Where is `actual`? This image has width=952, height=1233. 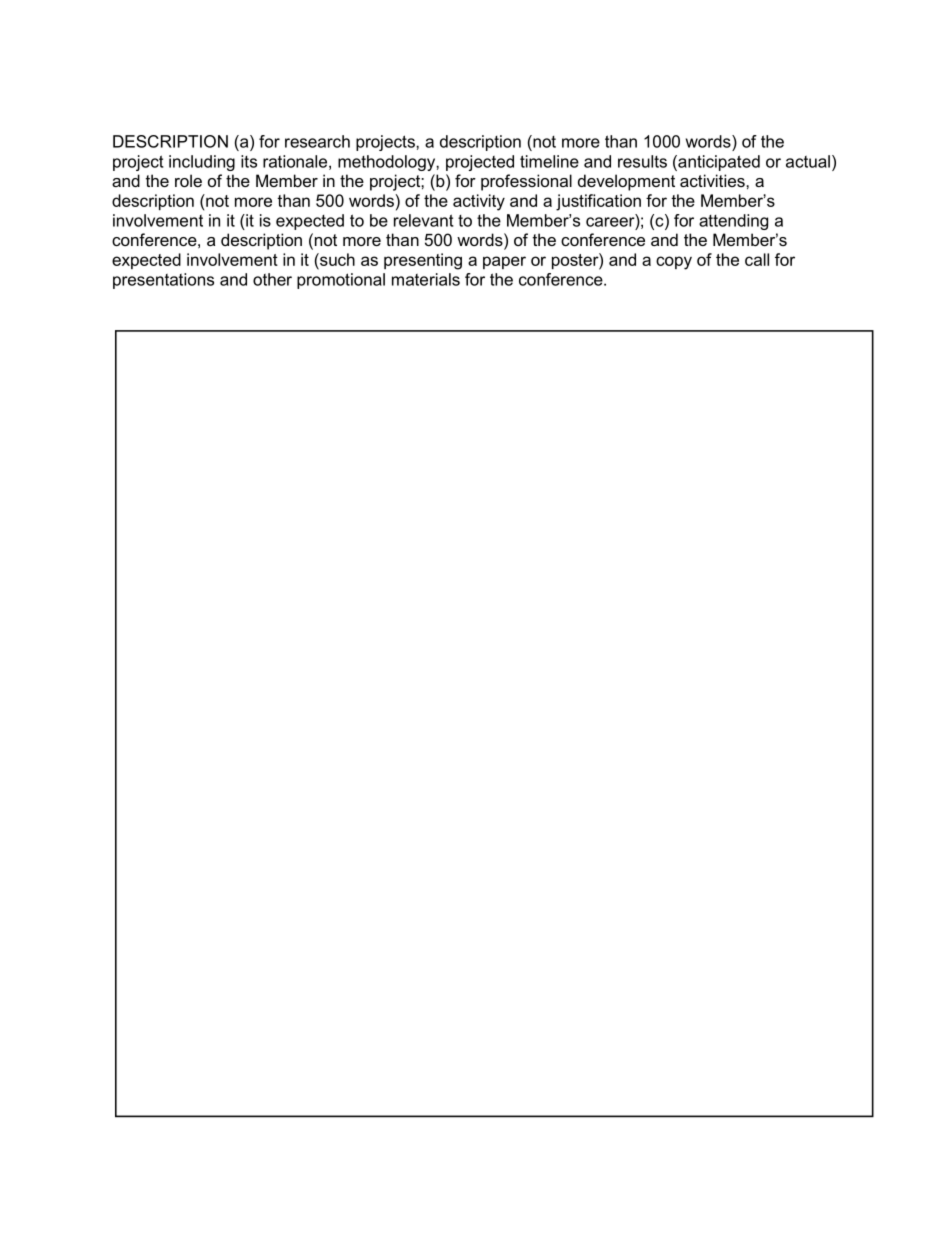 actual is located at coordinates (808, 161).
